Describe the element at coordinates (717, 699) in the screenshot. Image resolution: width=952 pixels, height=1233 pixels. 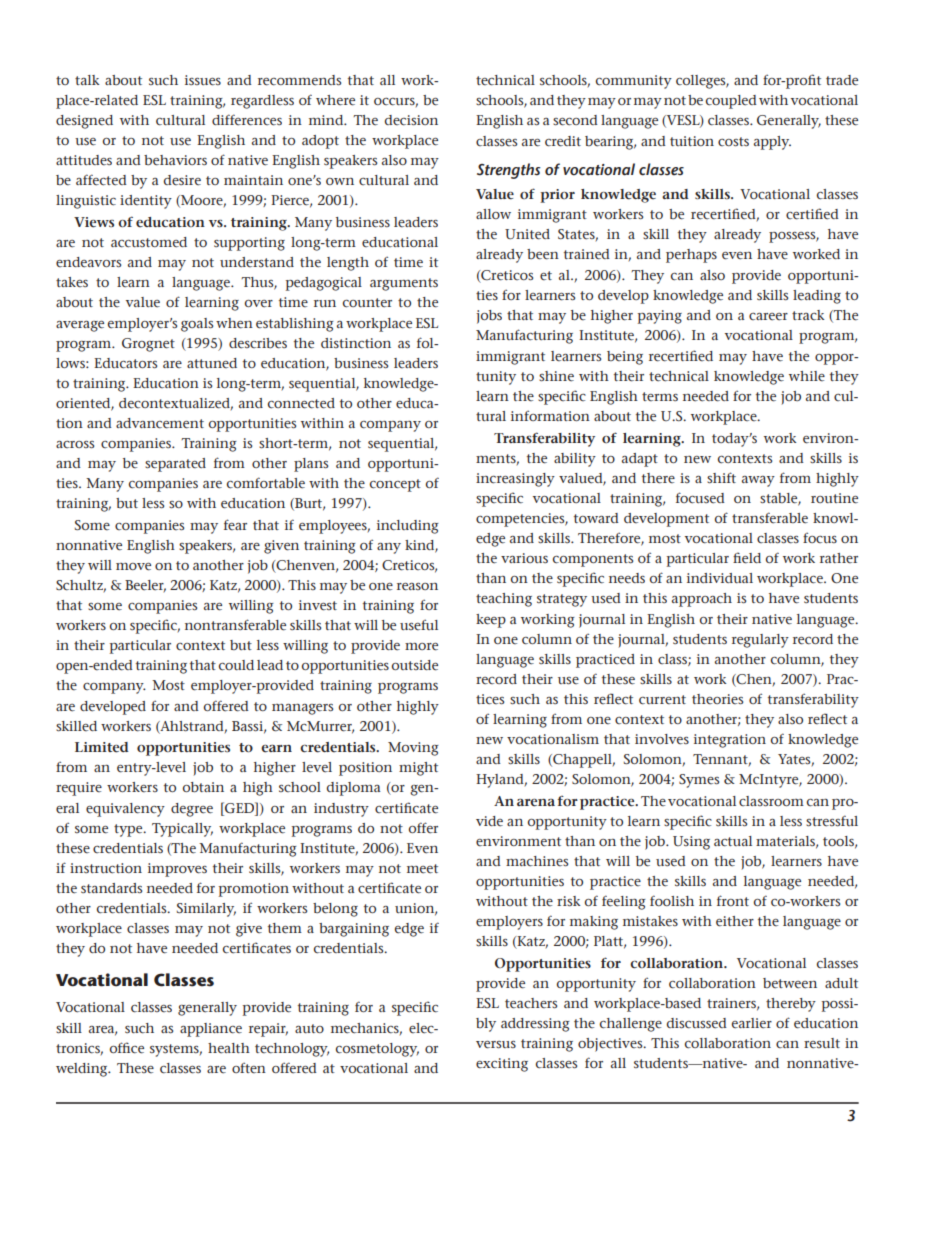
I see `theories` at that location.
